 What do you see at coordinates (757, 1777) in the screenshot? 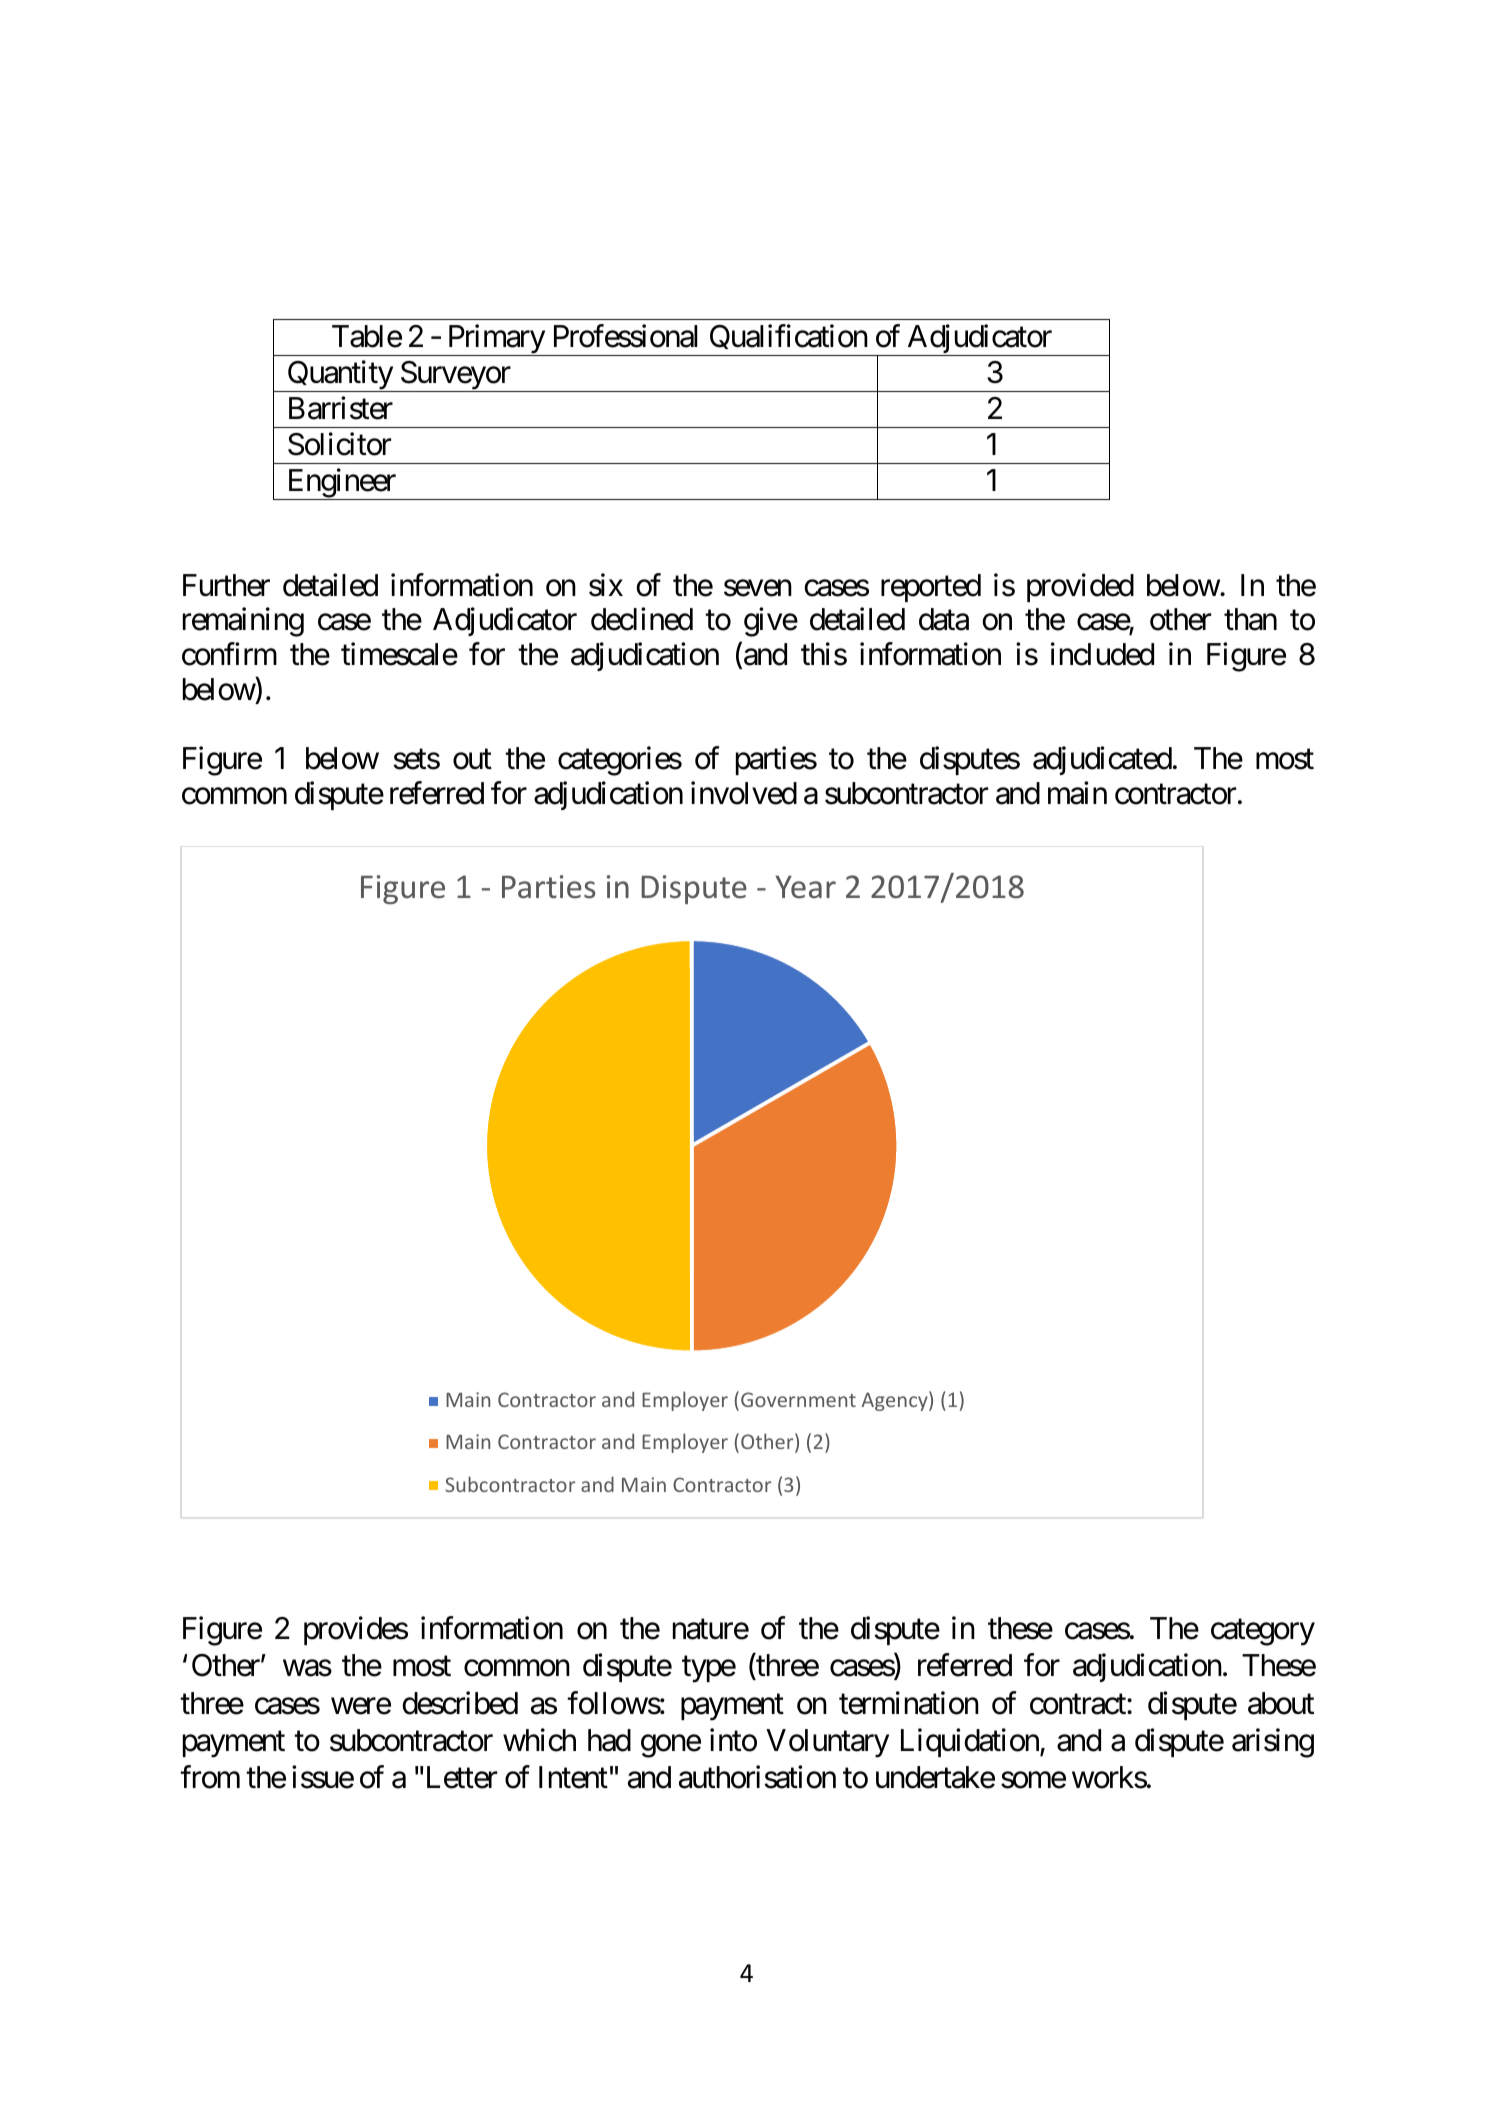
I see `authorisation` at bounding box center [757, 1777].
